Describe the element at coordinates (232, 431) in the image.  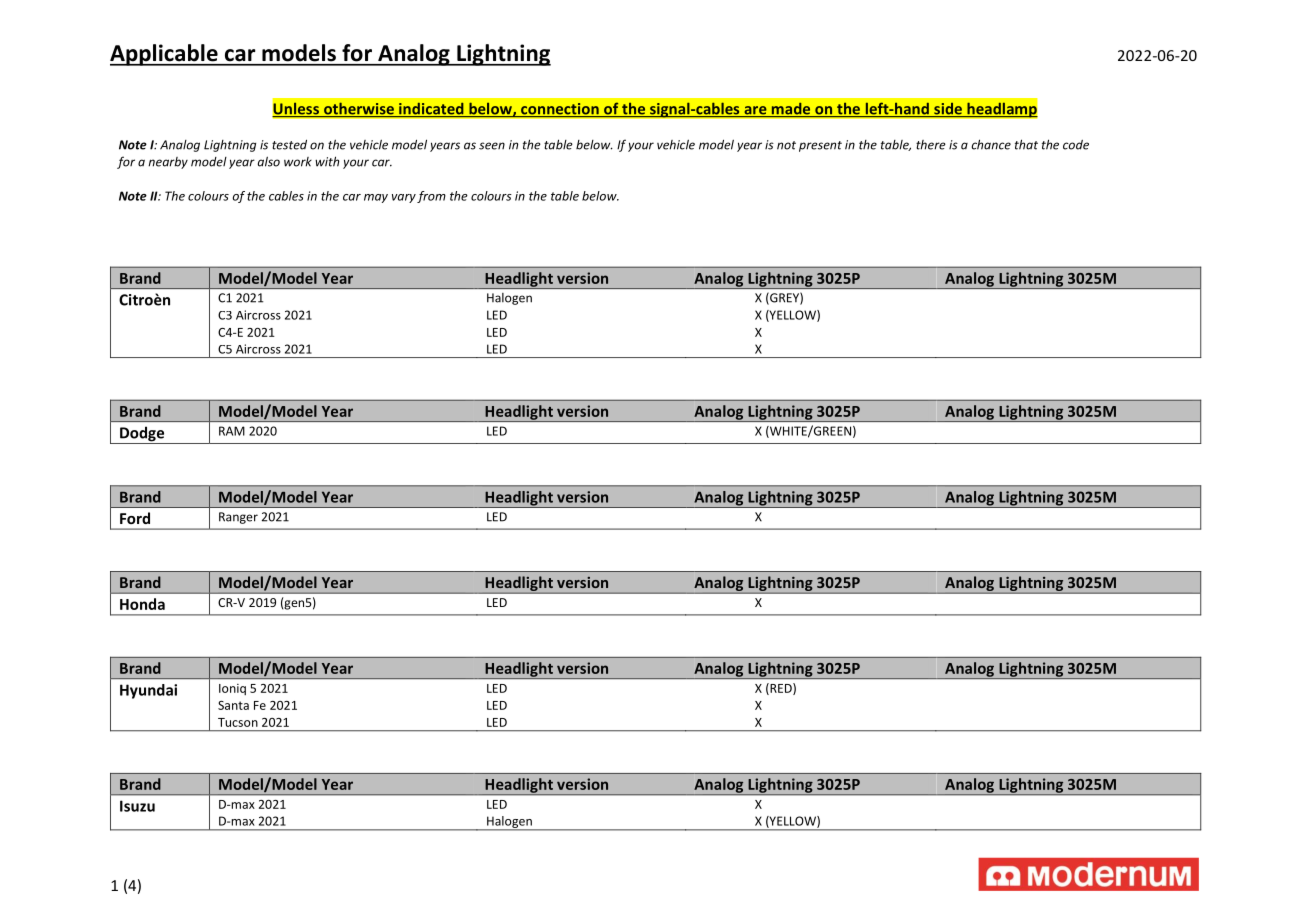
I see `RAM` at that location.
